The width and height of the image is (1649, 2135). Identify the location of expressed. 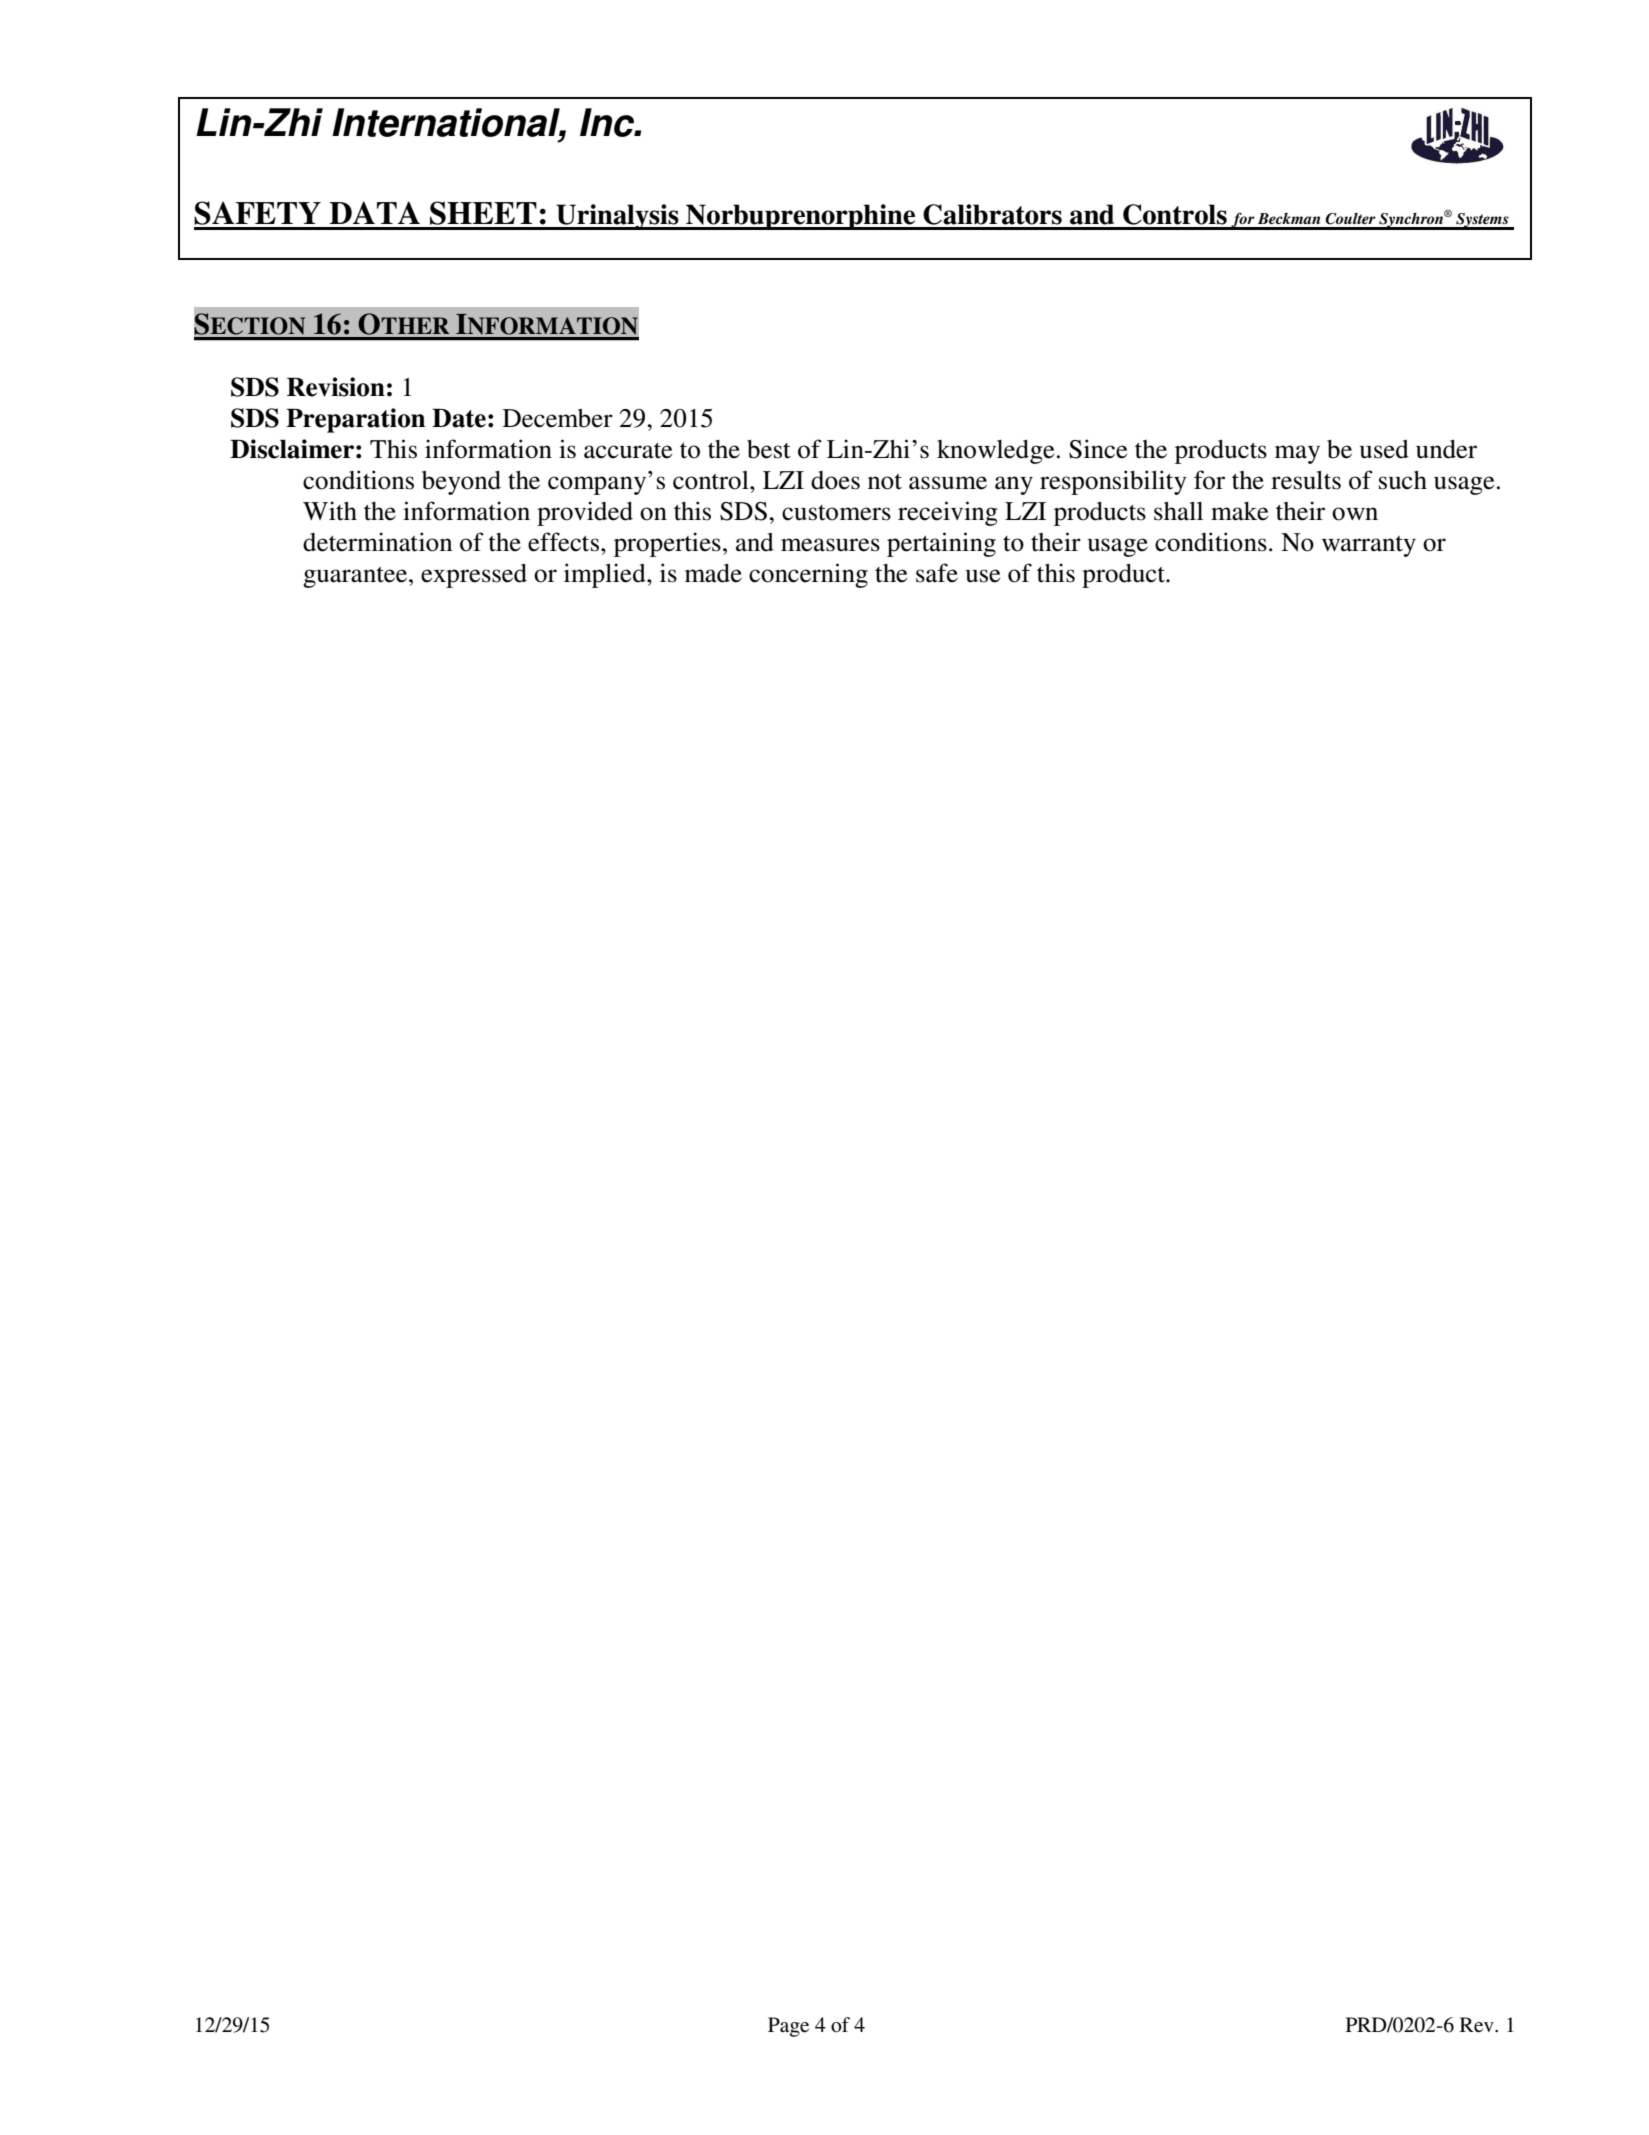
(474, 576).
